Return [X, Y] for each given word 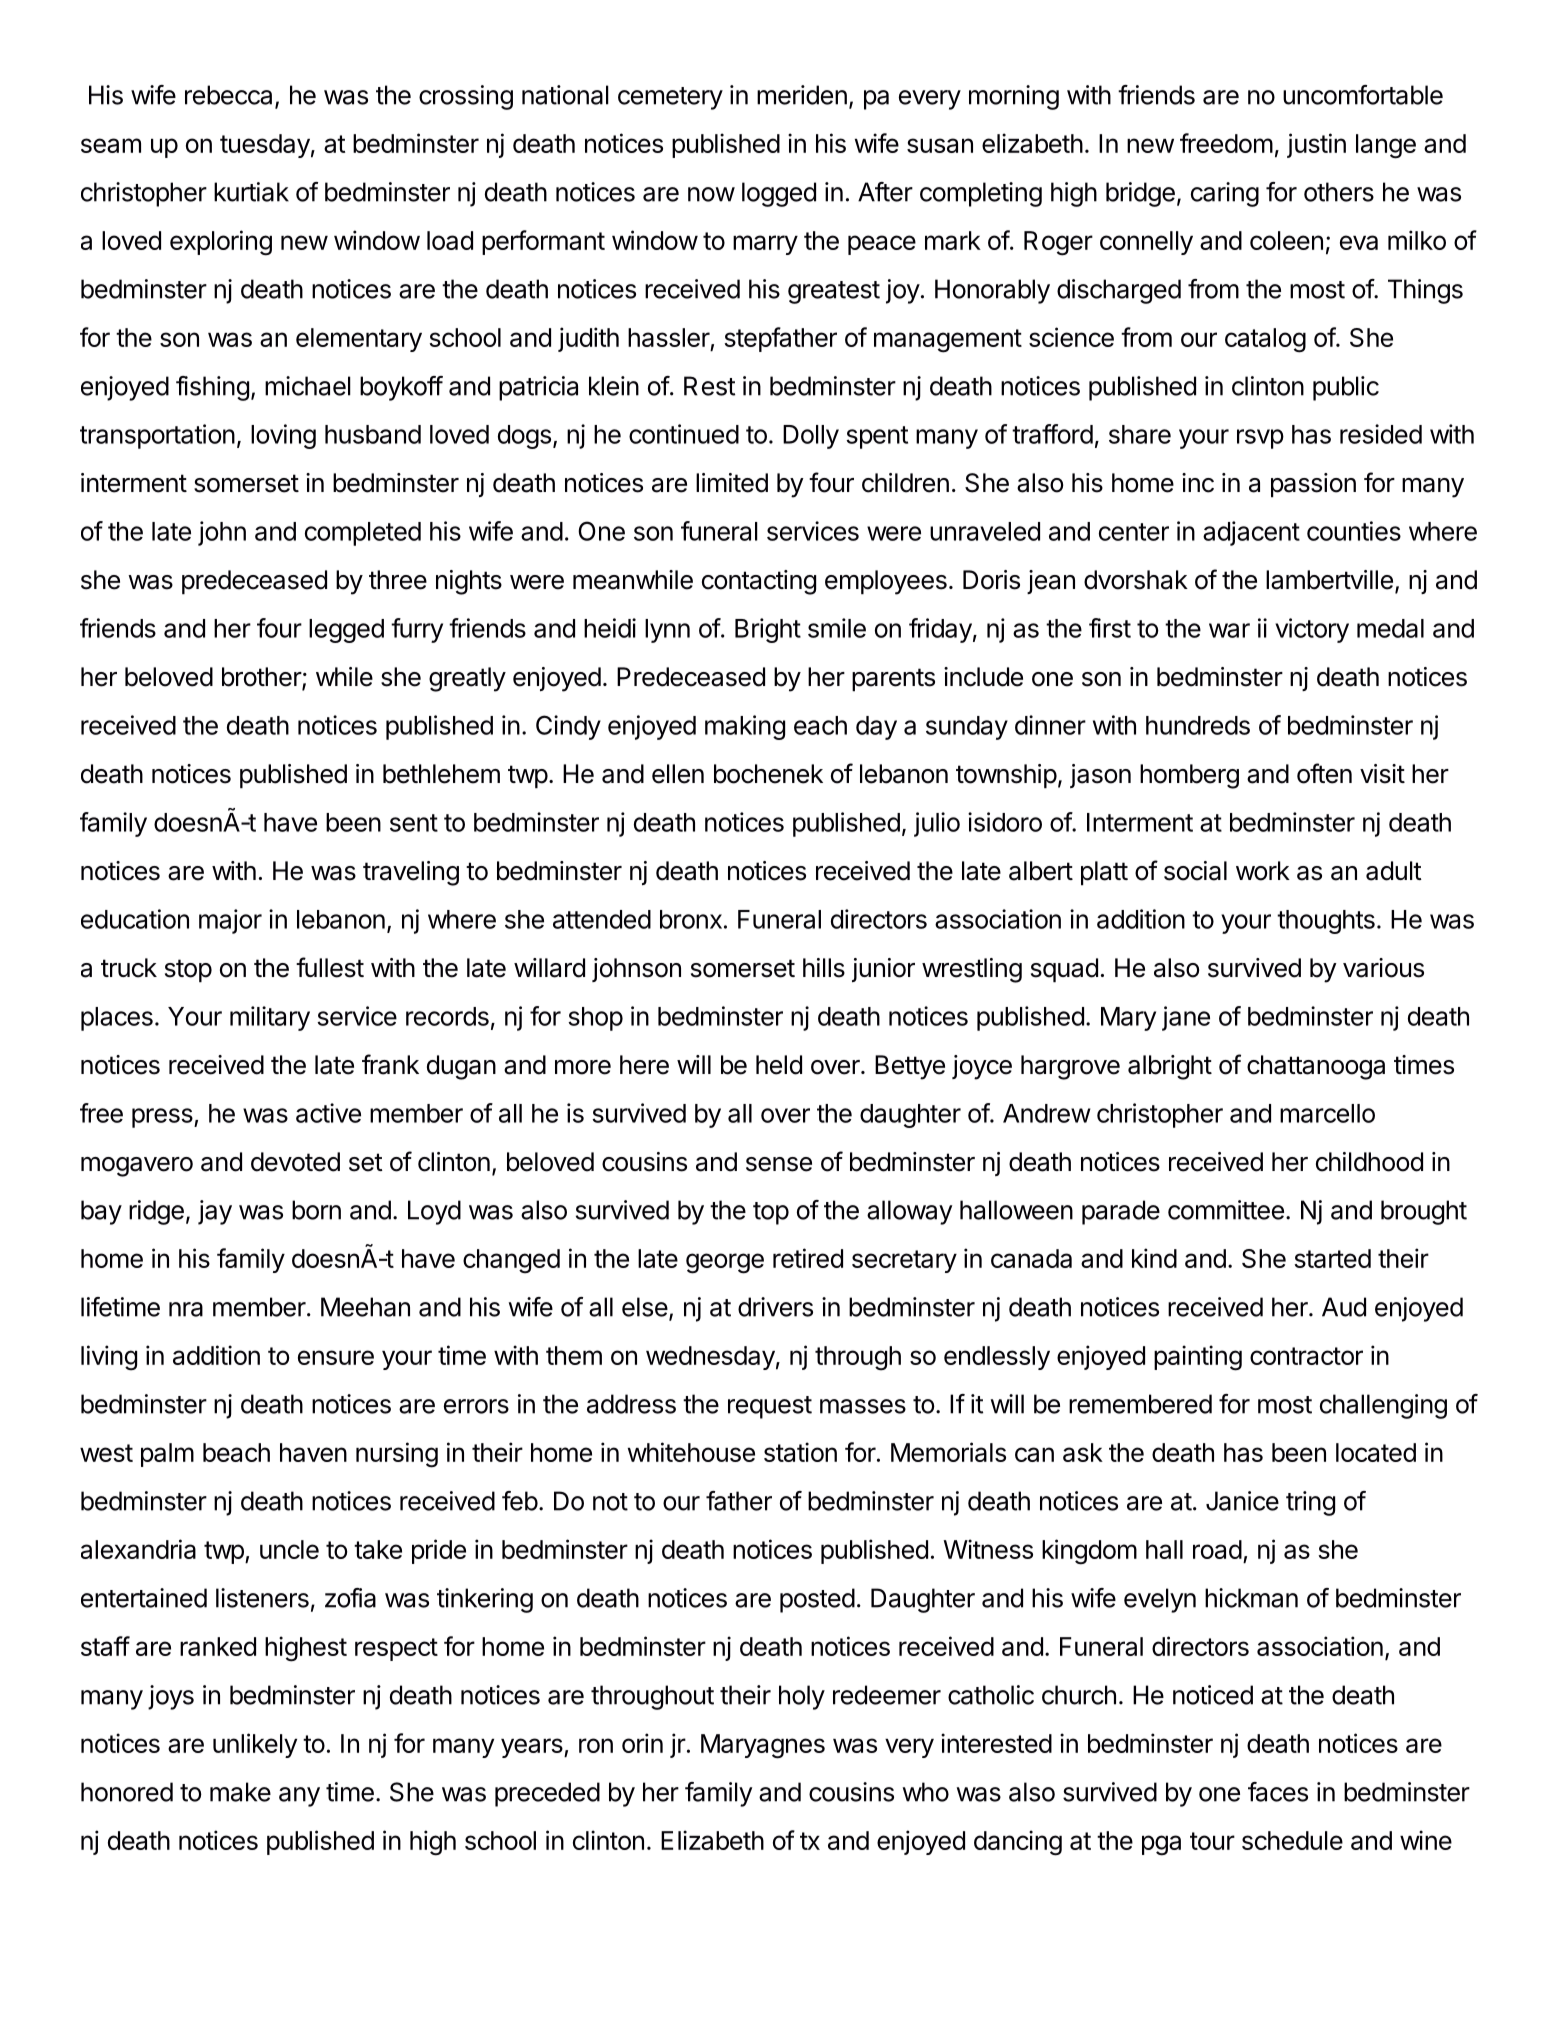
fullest [330, 967]
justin [1316, 145]
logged [779, 194]
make [240, 1792]
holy [802, 1697]
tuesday [265, 146]
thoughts [1326, 922]
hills [824, 968]
